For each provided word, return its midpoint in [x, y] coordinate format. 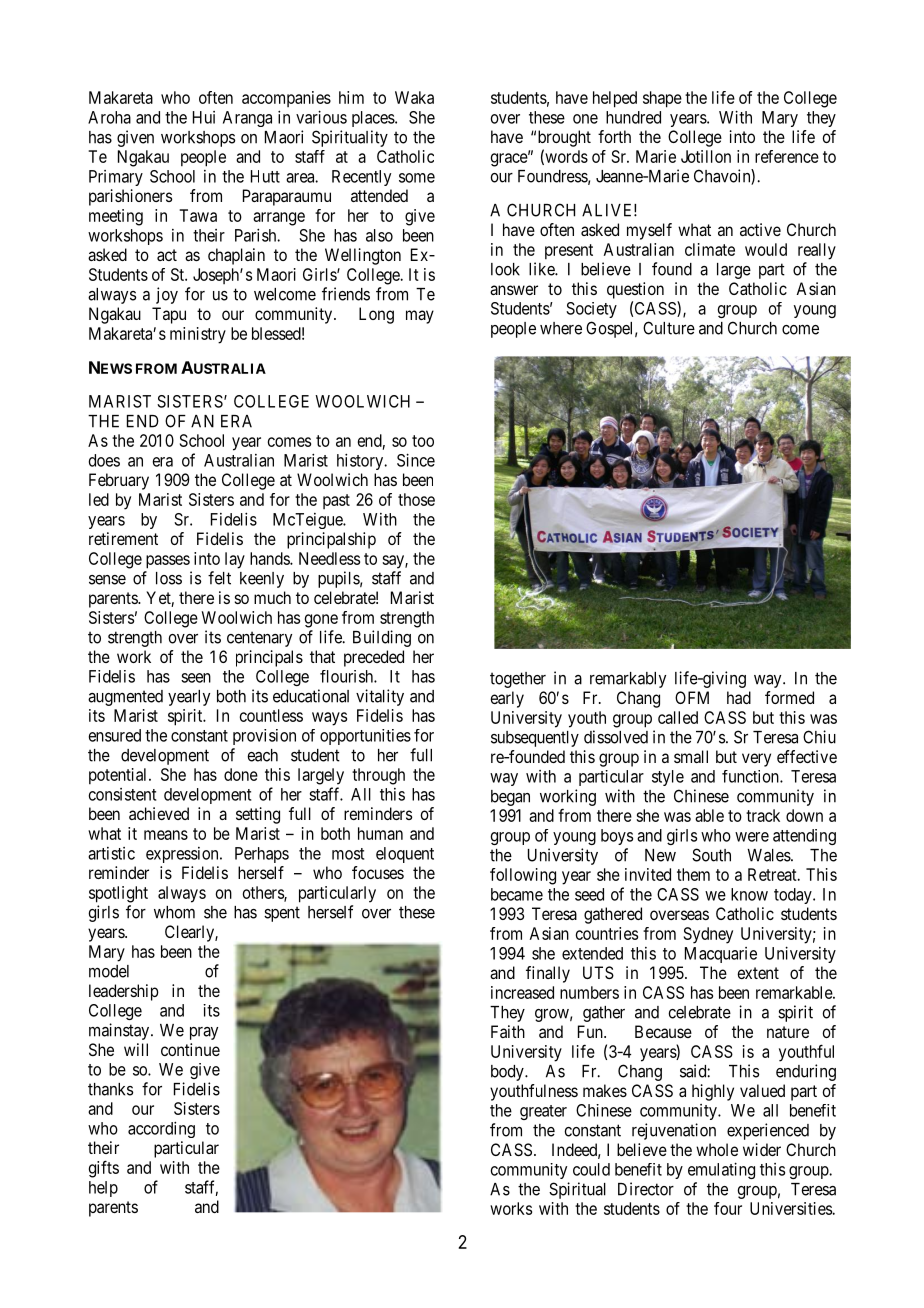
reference [787, 156]
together [518, 680]
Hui [204, 117]
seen [196, 678]
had [739, 697]
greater [543, 1112]
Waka [414, 97]
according [161, 1129]
